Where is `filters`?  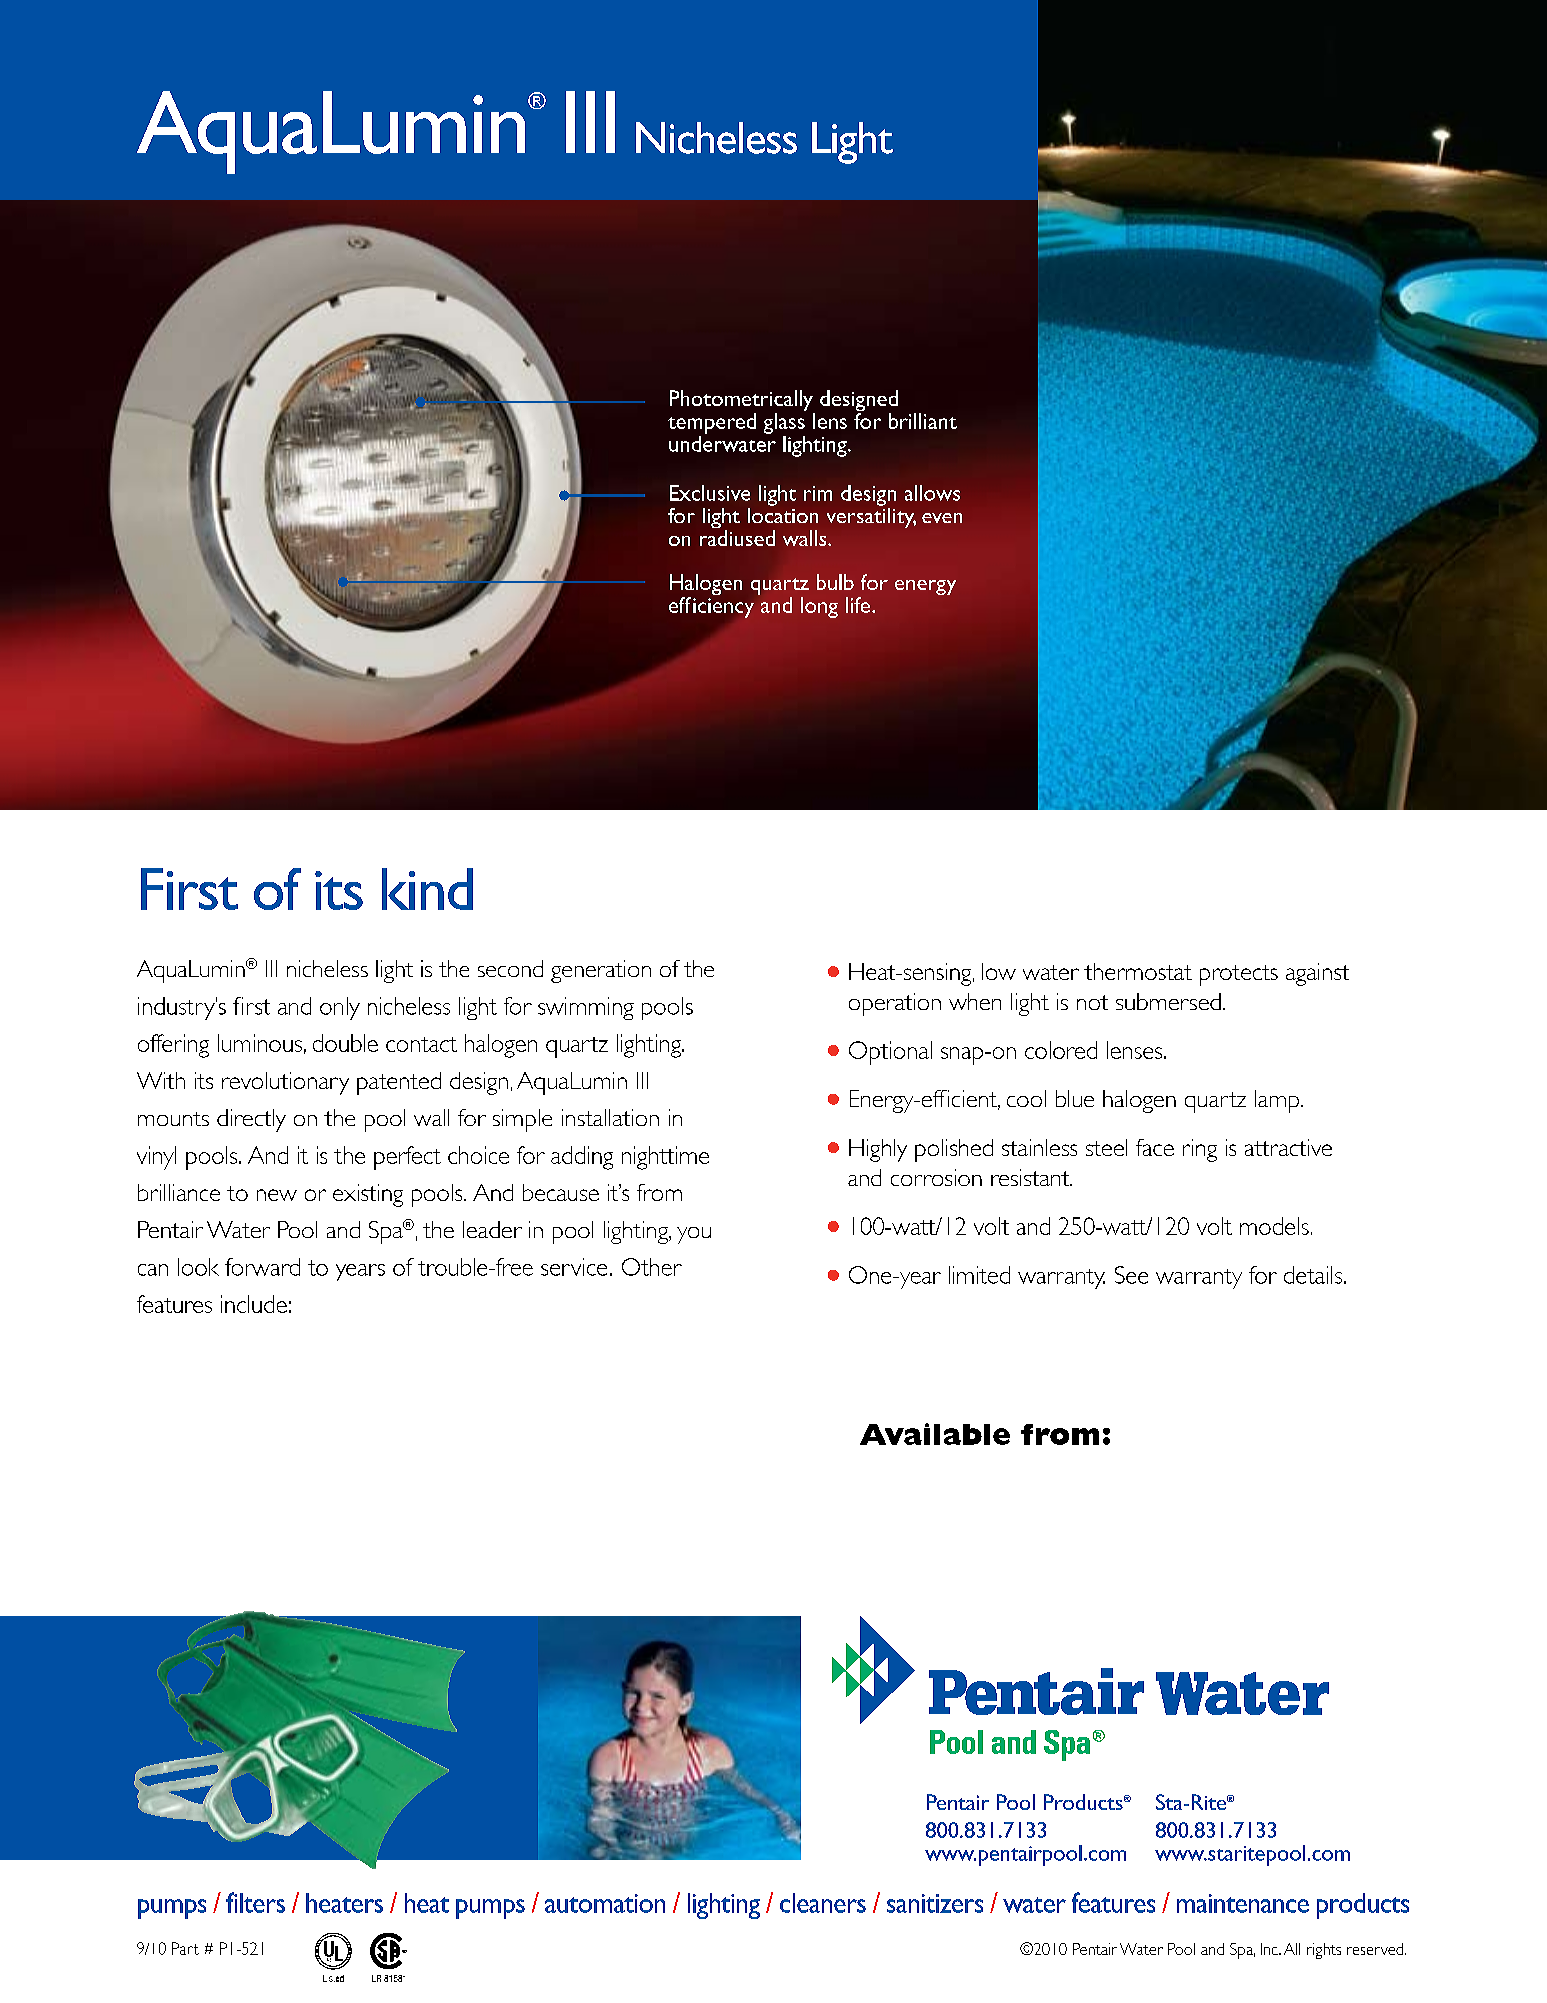 filters is located at coordinates (255, 1902).
